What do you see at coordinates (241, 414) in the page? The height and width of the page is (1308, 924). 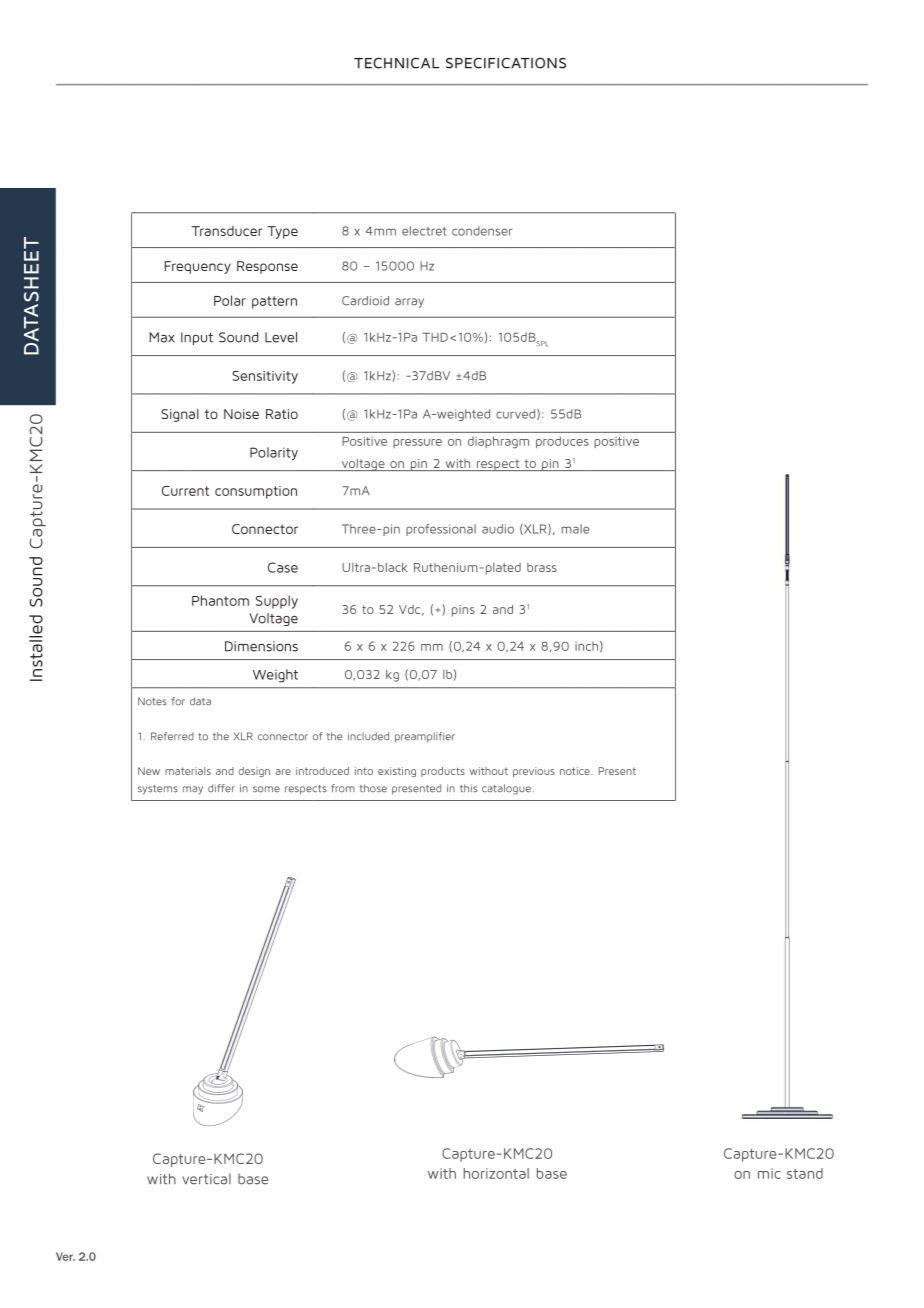 I see `Noise` at bounding box center [241, 414].
